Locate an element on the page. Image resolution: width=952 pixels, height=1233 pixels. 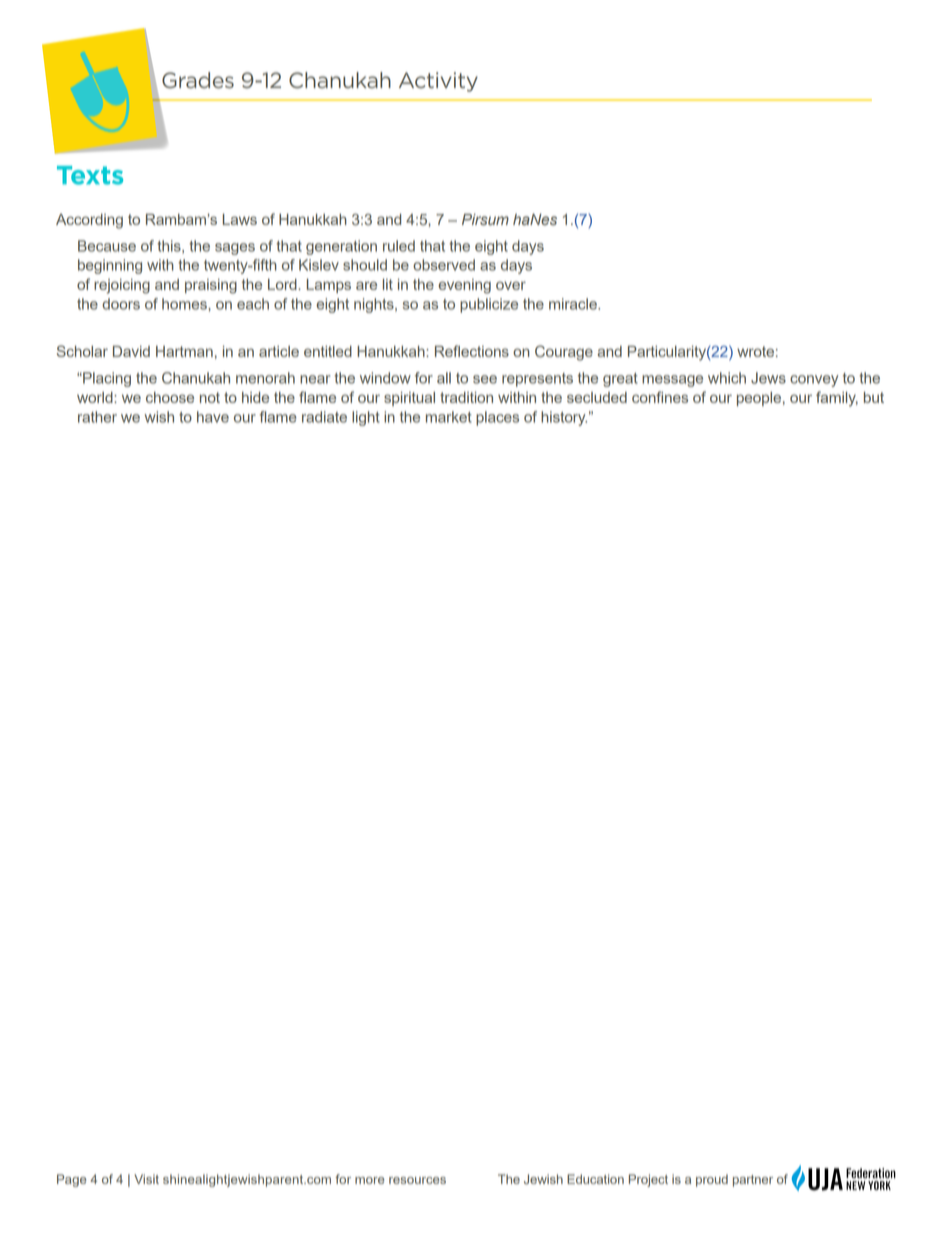
have is located at coordinates (213, 417).
